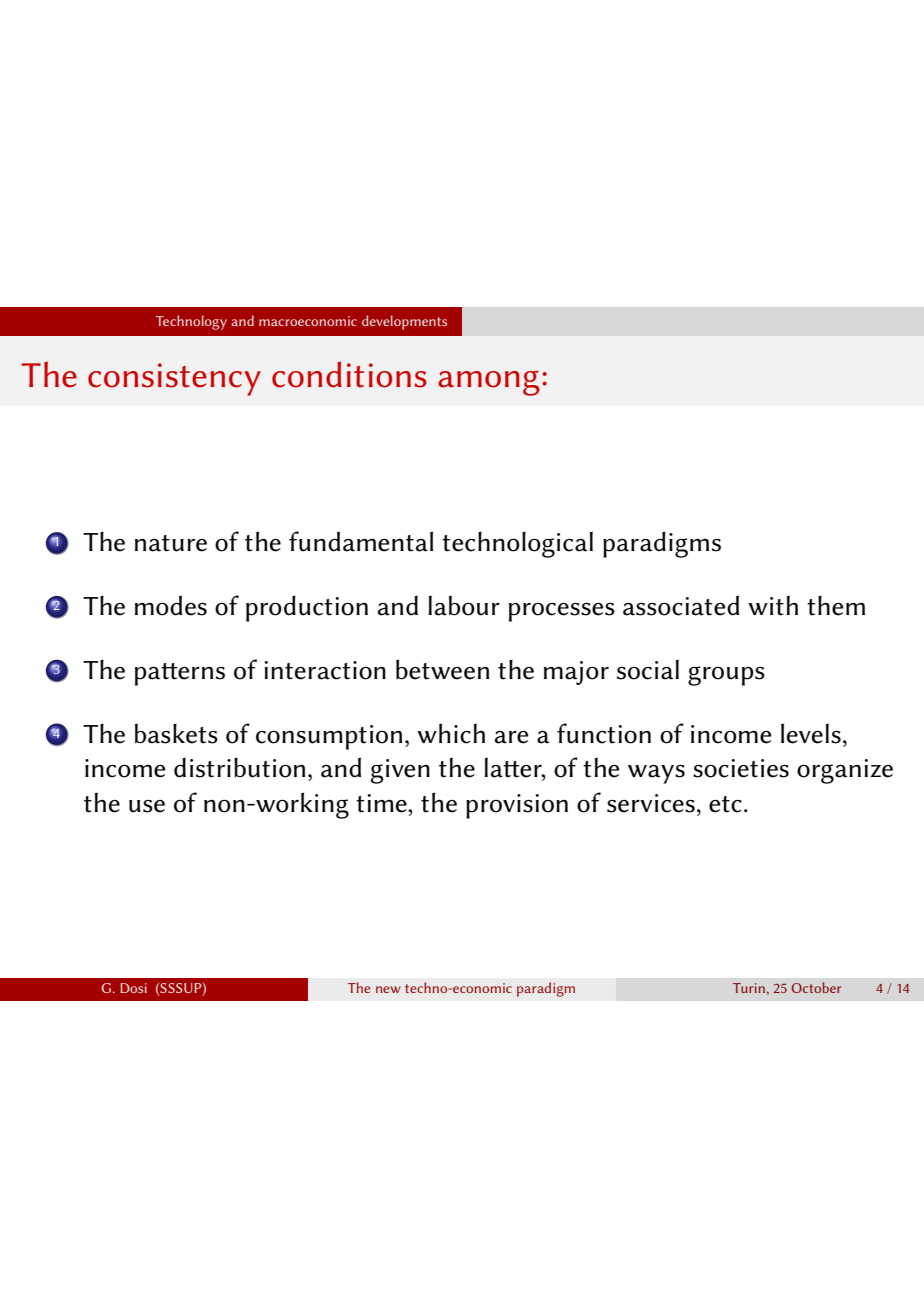 The width and height of the document is (924, 1308). Describe the element at coordinates (361, 541) in the document. I see `fundamental` at that location.
